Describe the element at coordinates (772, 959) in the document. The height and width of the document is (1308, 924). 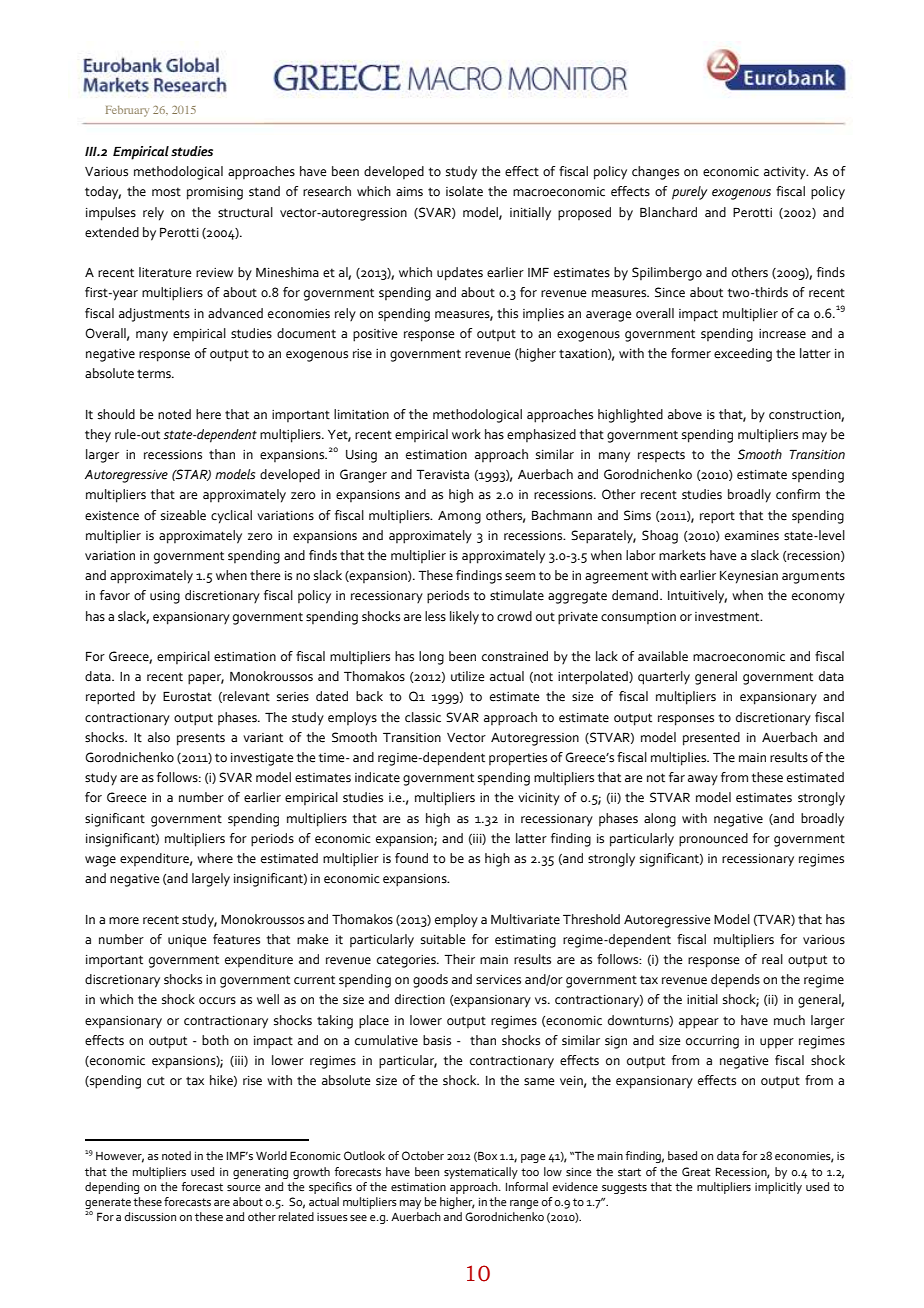
I see `real` at that location.
